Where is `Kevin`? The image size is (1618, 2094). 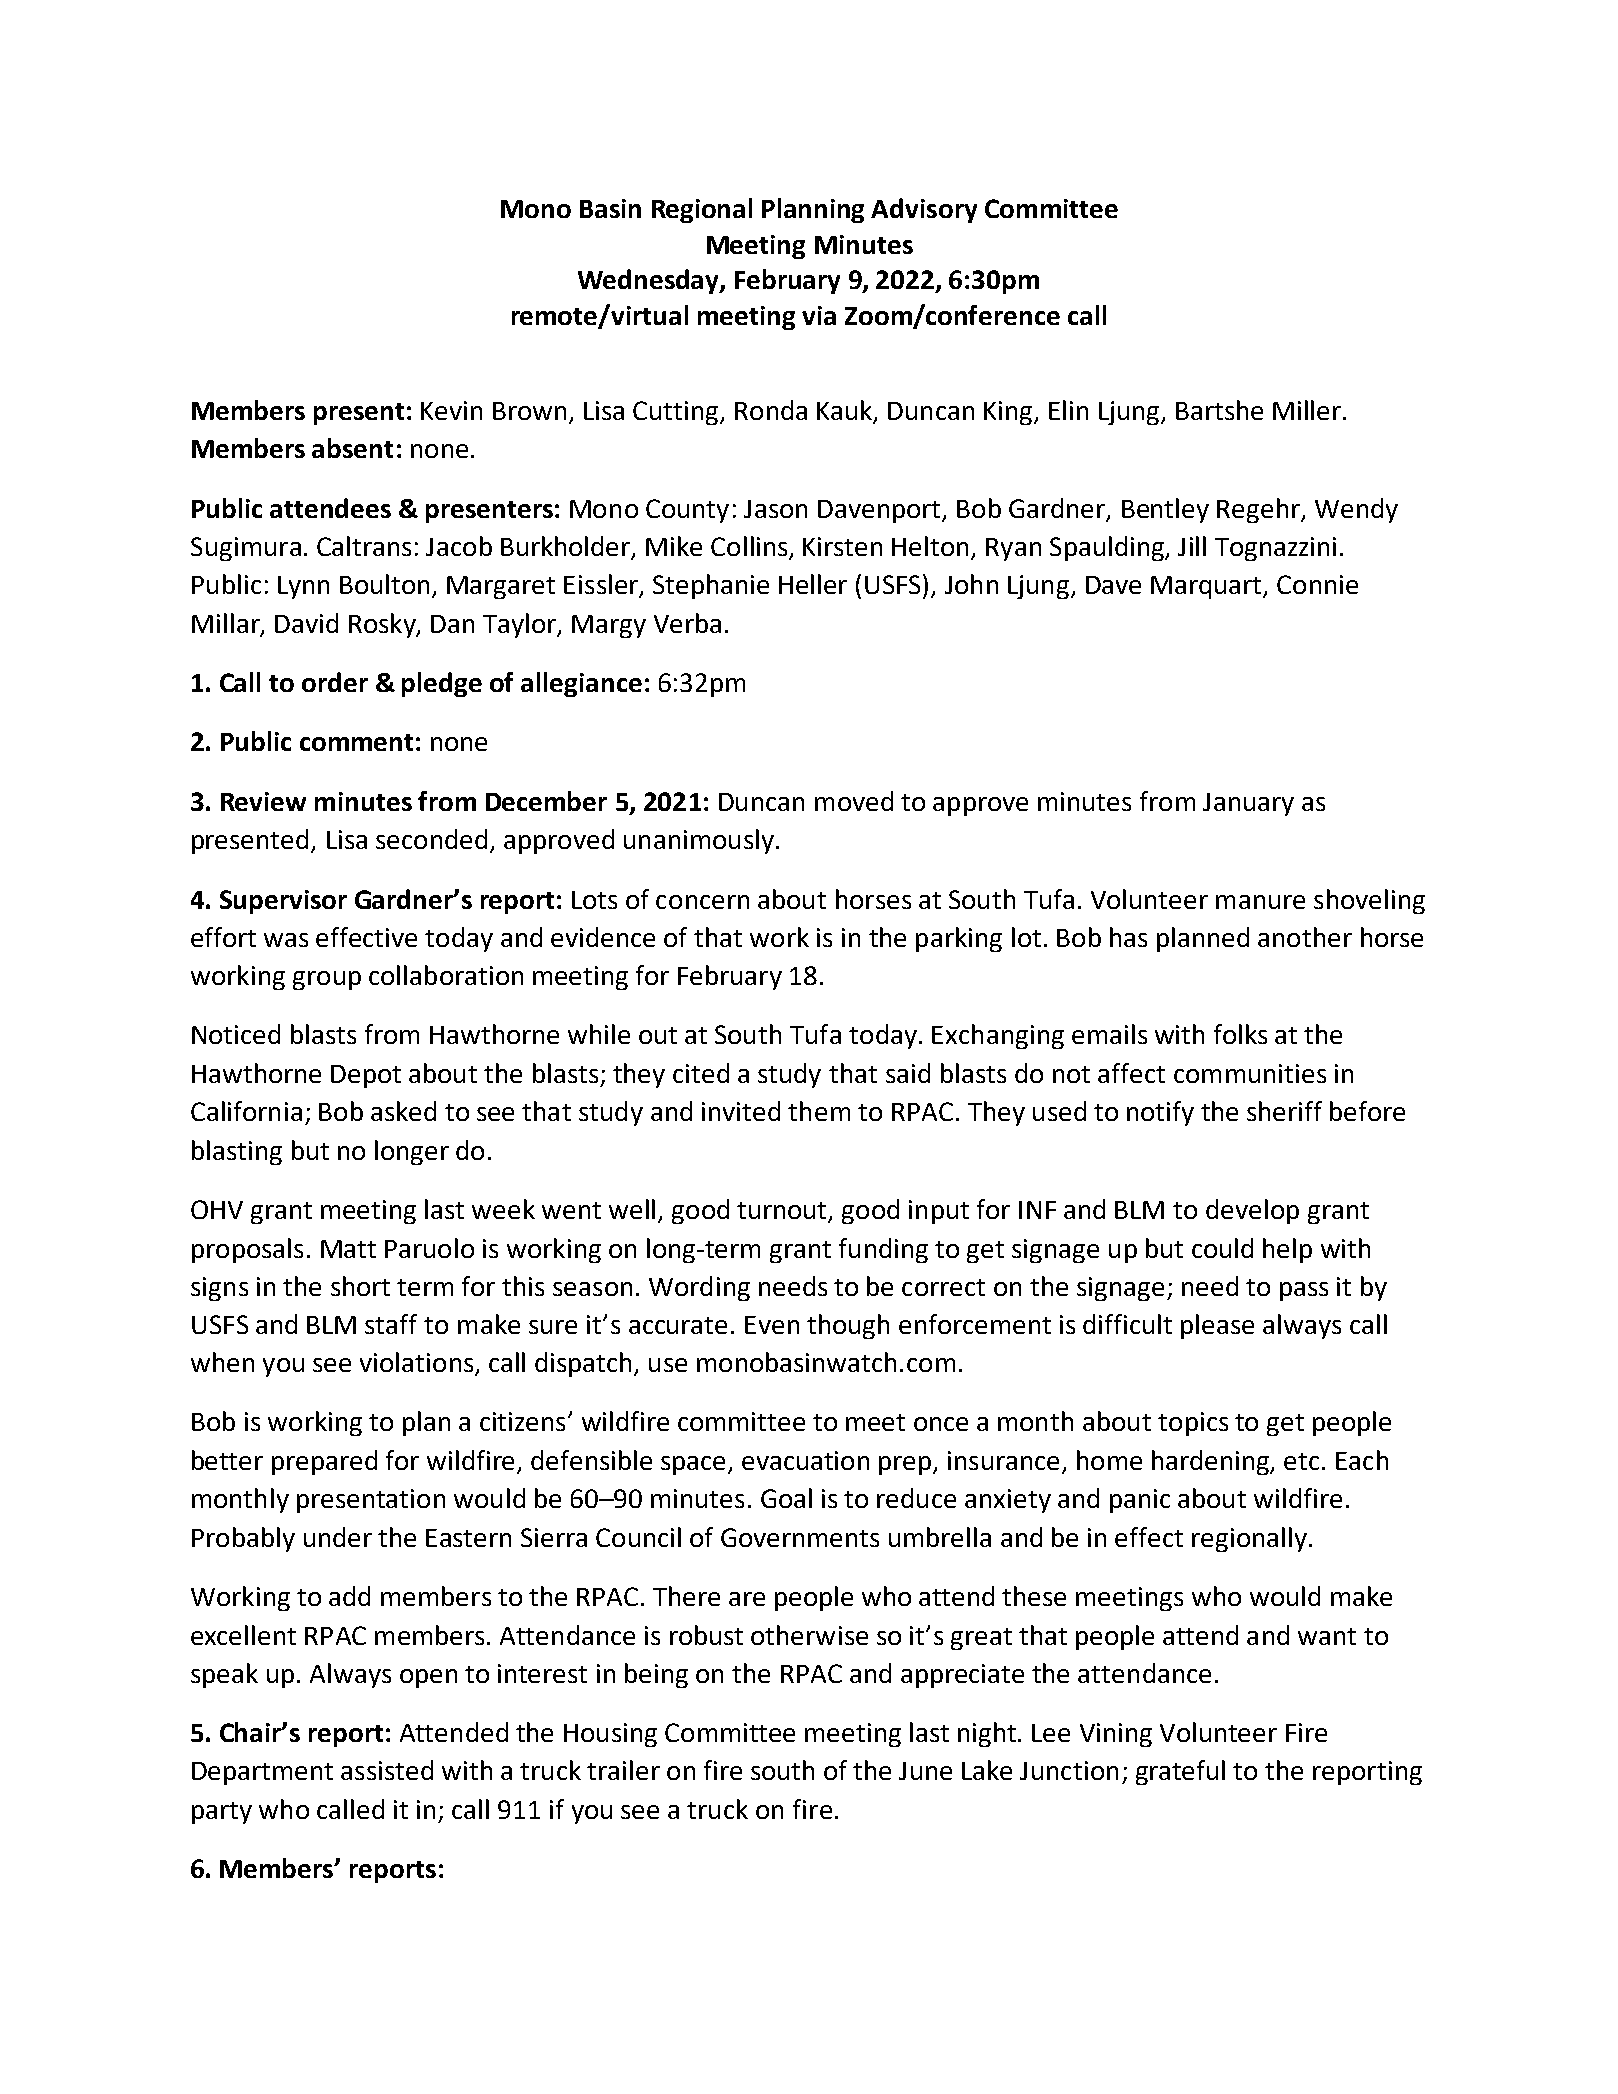
Kevin is located at coordinates (451, 410).
